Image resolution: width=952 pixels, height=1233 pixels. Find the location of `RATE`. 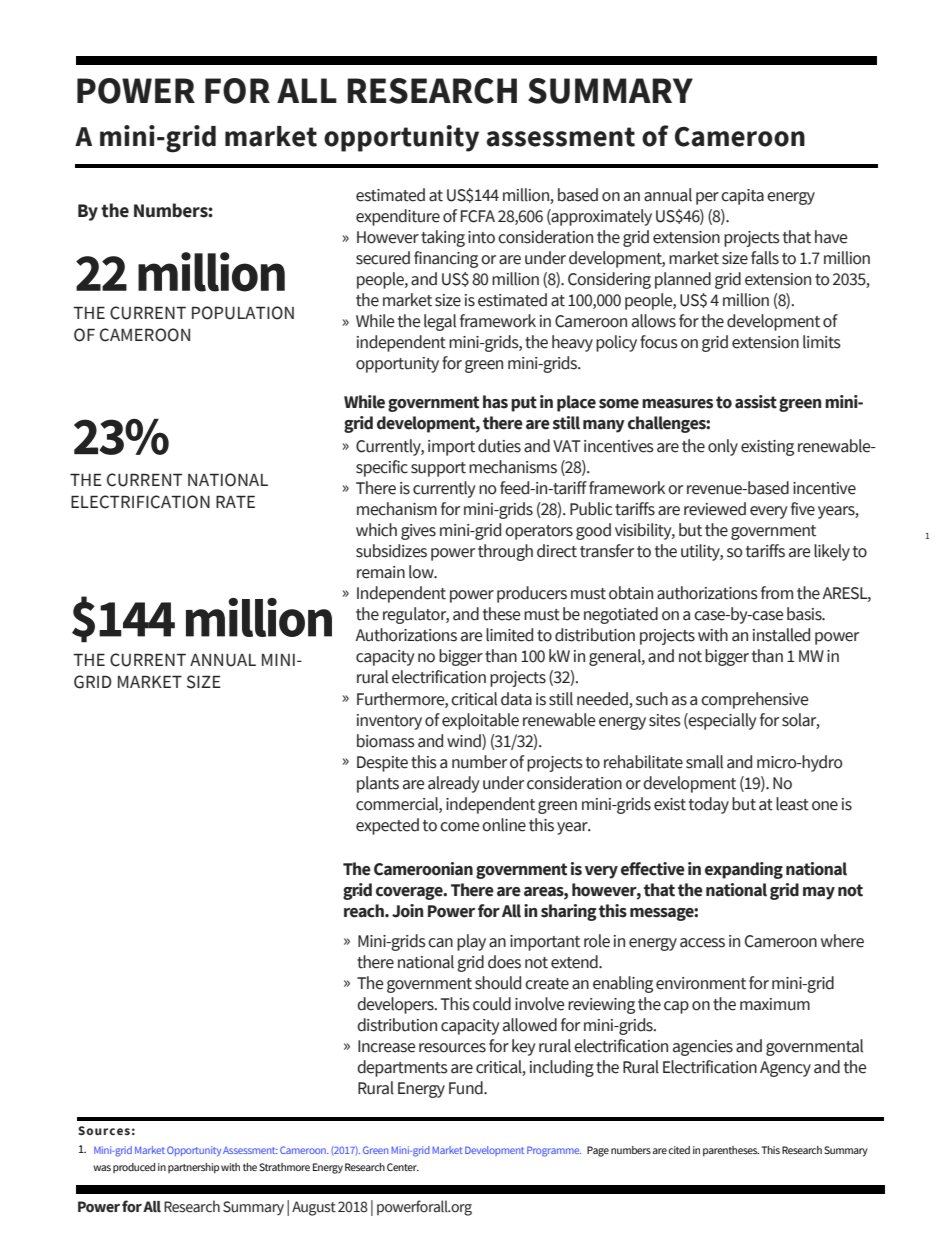

RATE is located at coordinates (235, 501).
